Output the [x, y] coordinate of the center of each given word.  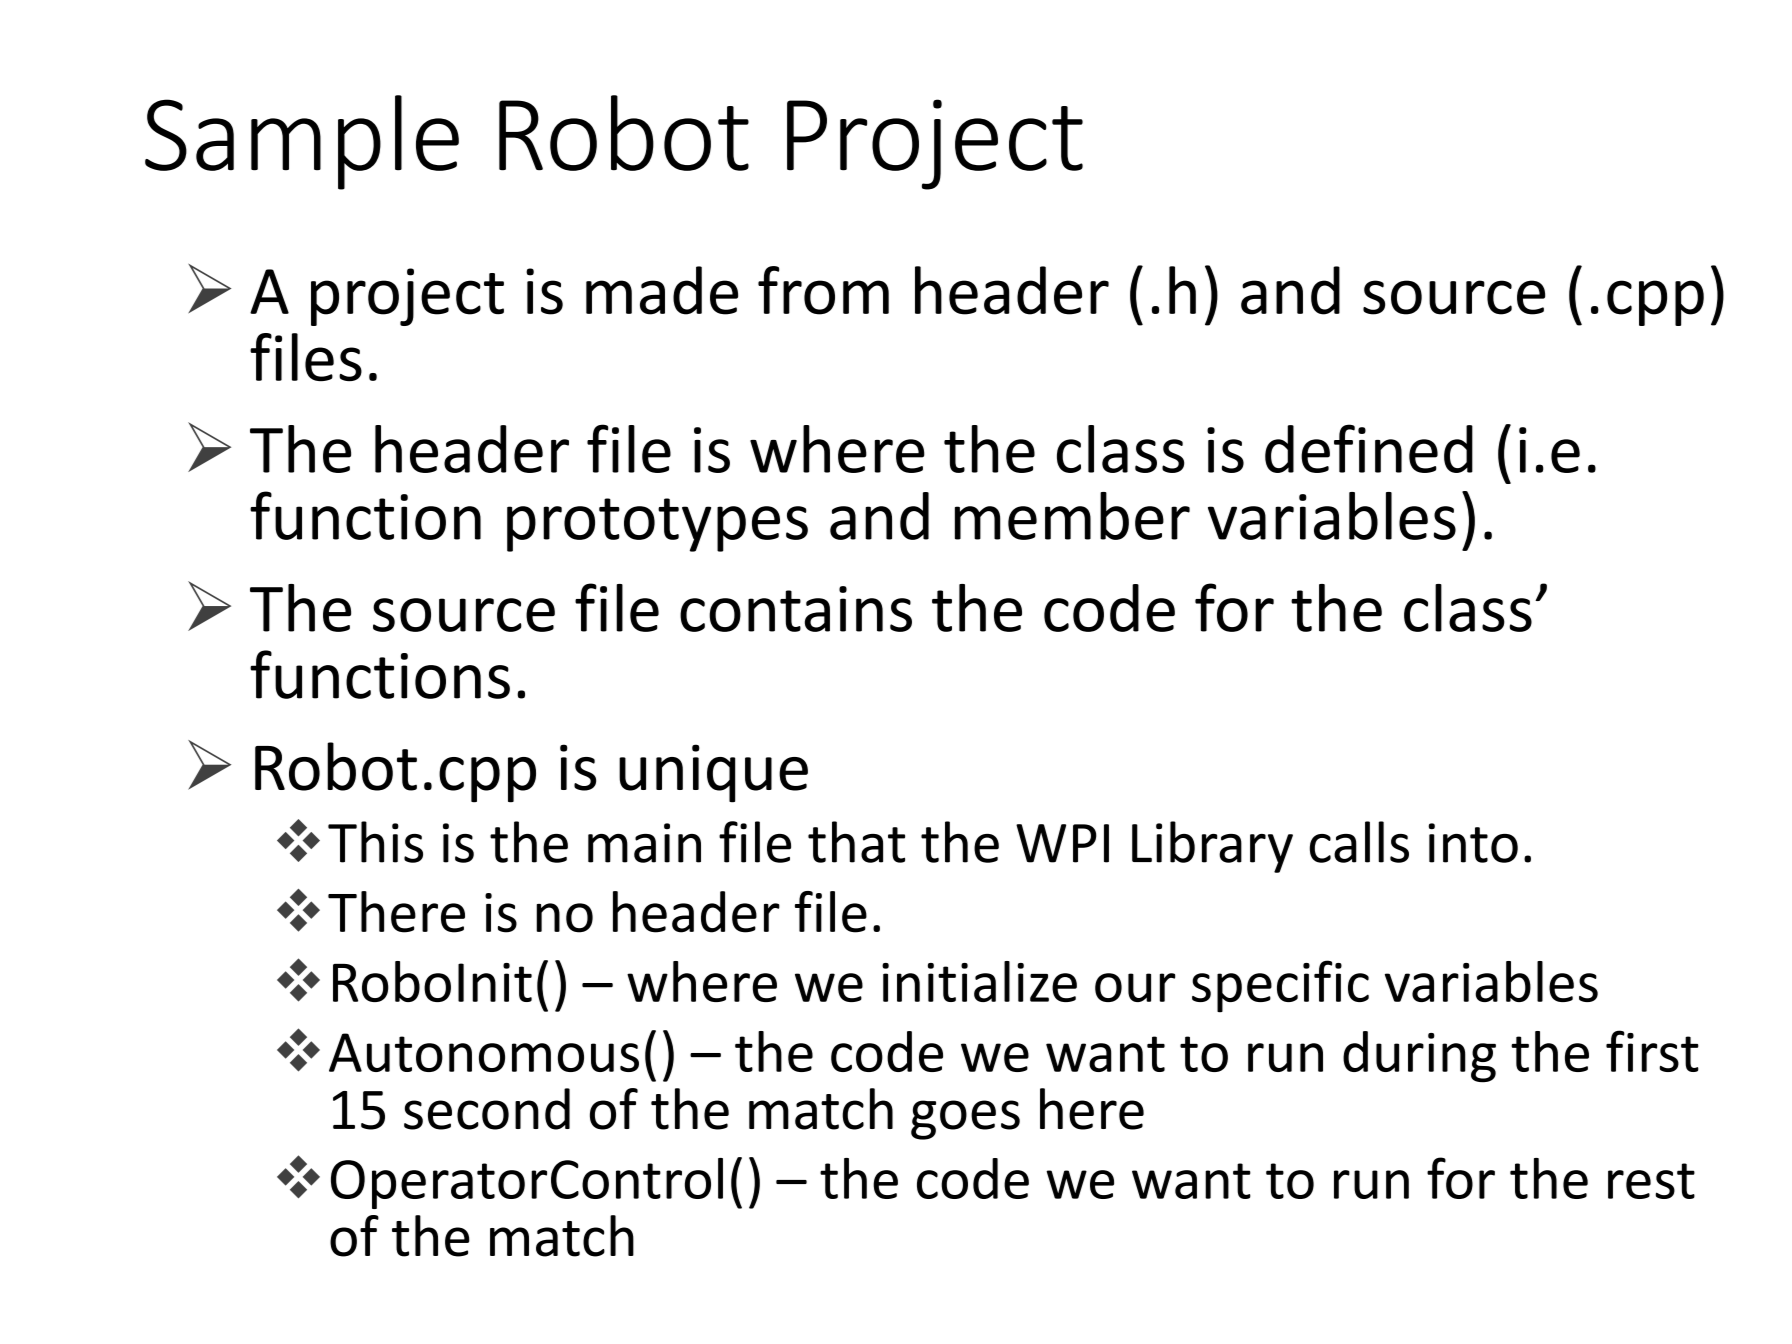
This [375, 842]
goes [965, 1120]
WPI [1062, 843]
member [1072, 516]
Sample [302, 142]
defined [1369, 448]
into [1473, 843]
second [487, 1109]
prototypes [657, 525]
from [823, 290]
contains [796, 609]
